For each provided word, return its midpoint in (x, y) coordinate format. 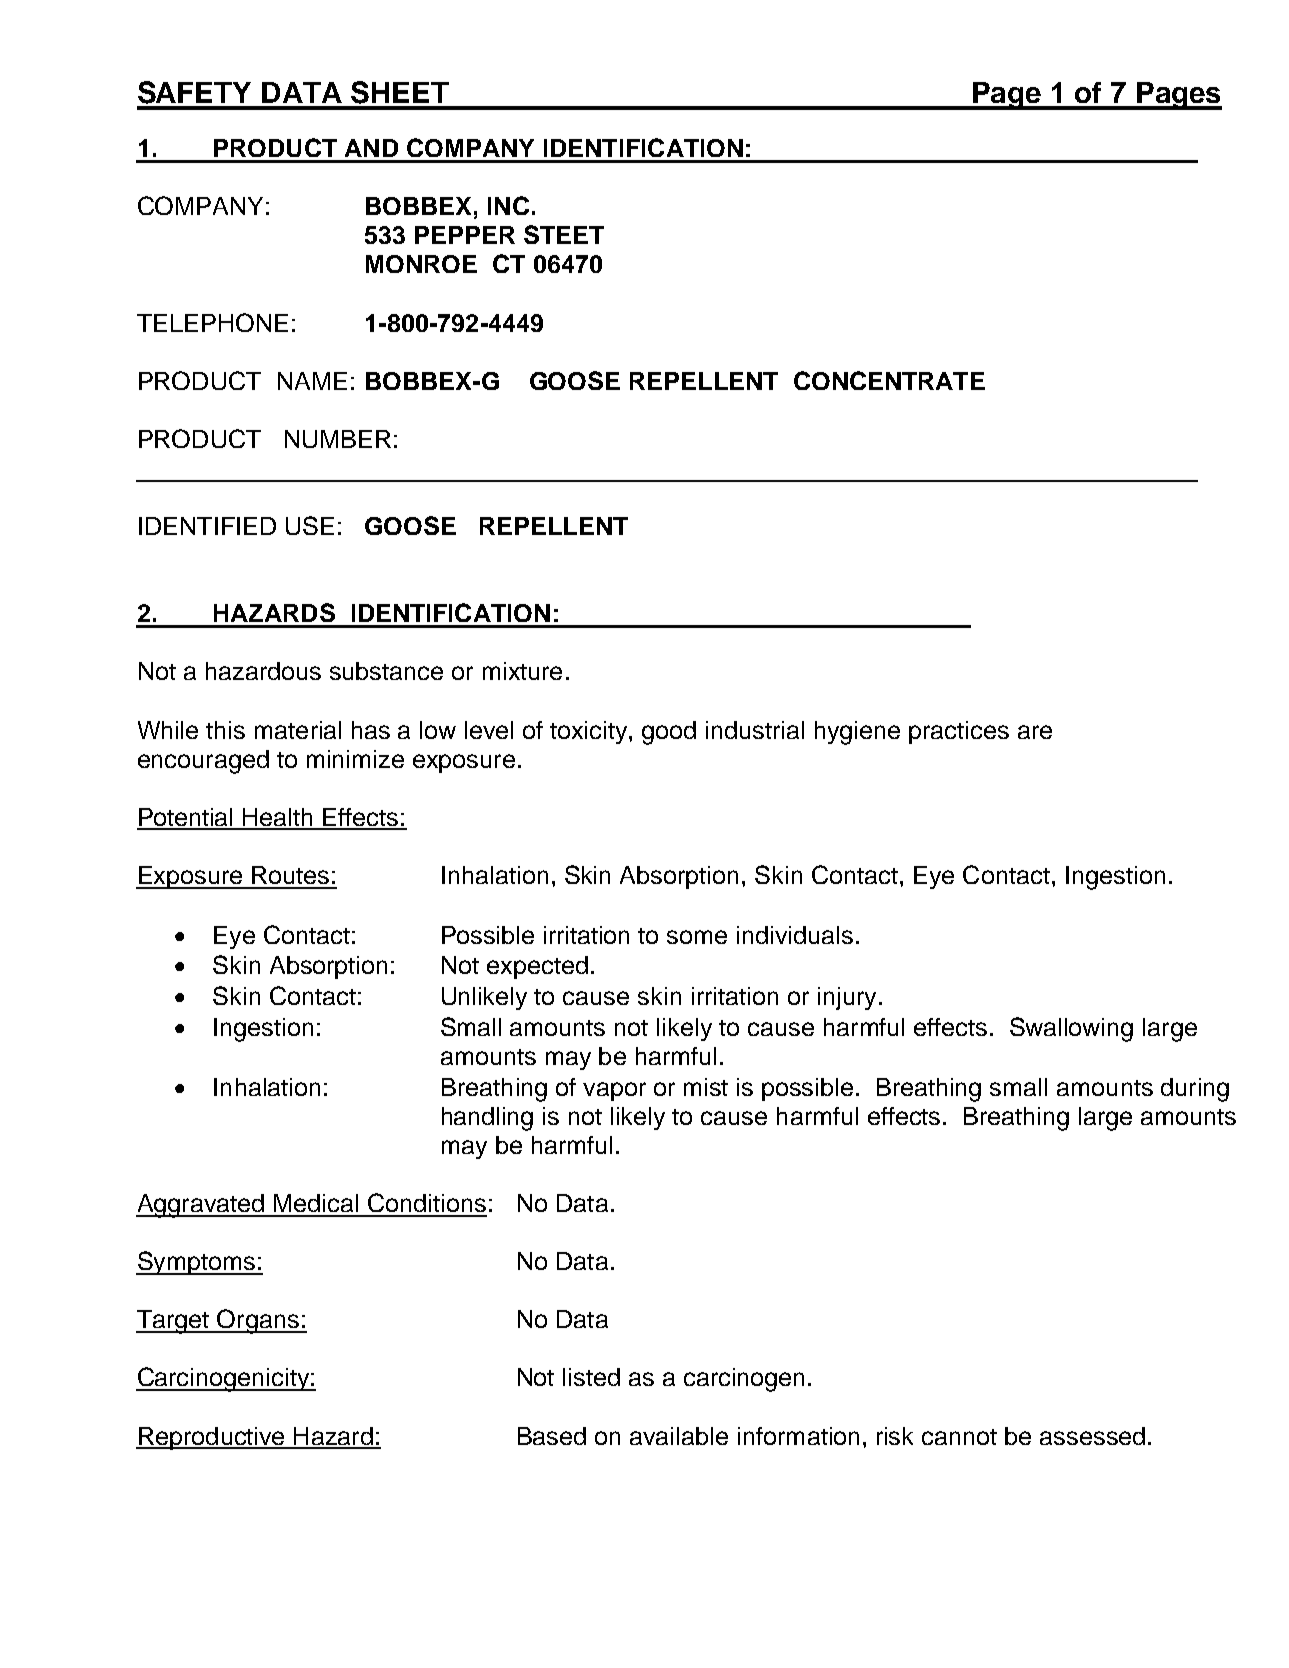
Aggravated (201, 1206)
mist (706, 1087)
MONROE (421, 264)
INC (508, 205)
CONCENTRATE (889, 380)
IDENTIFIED (207, 526)
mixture (522, 671)
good (669, 733)
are (1035, 732)
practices (959, 732)
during (1195, 1090)
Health (279, 818)
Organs (258, 1321)
